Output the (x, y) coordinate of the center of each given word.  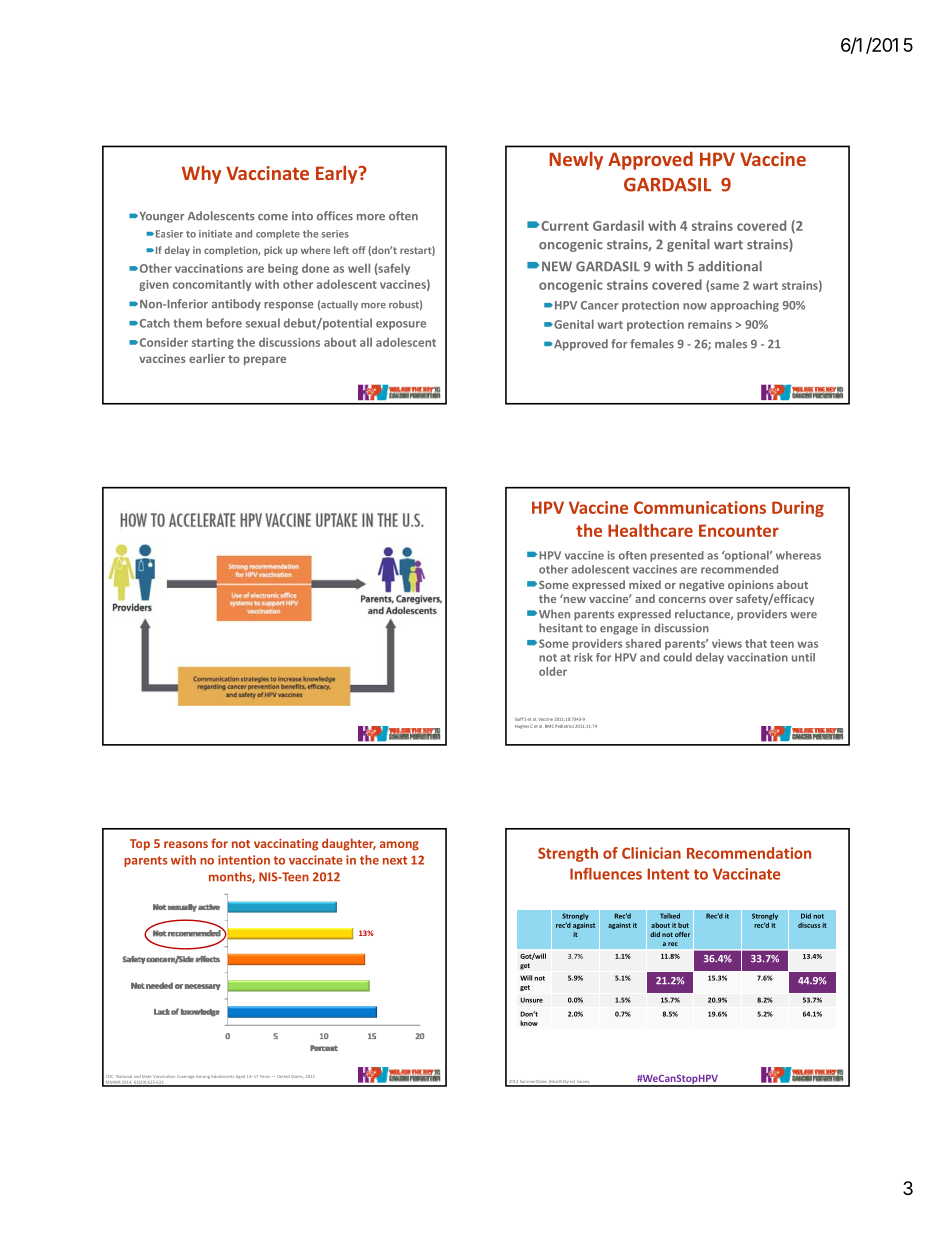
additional (730, 266)
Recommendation (749, 853)
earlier (207, 358)
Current (564, 226)
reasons (186, 844)
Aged (240, 1077)
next (395, 860)
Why (201, 174)
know (529, 1023)
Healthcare (650, 530)
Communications (700, 507)
